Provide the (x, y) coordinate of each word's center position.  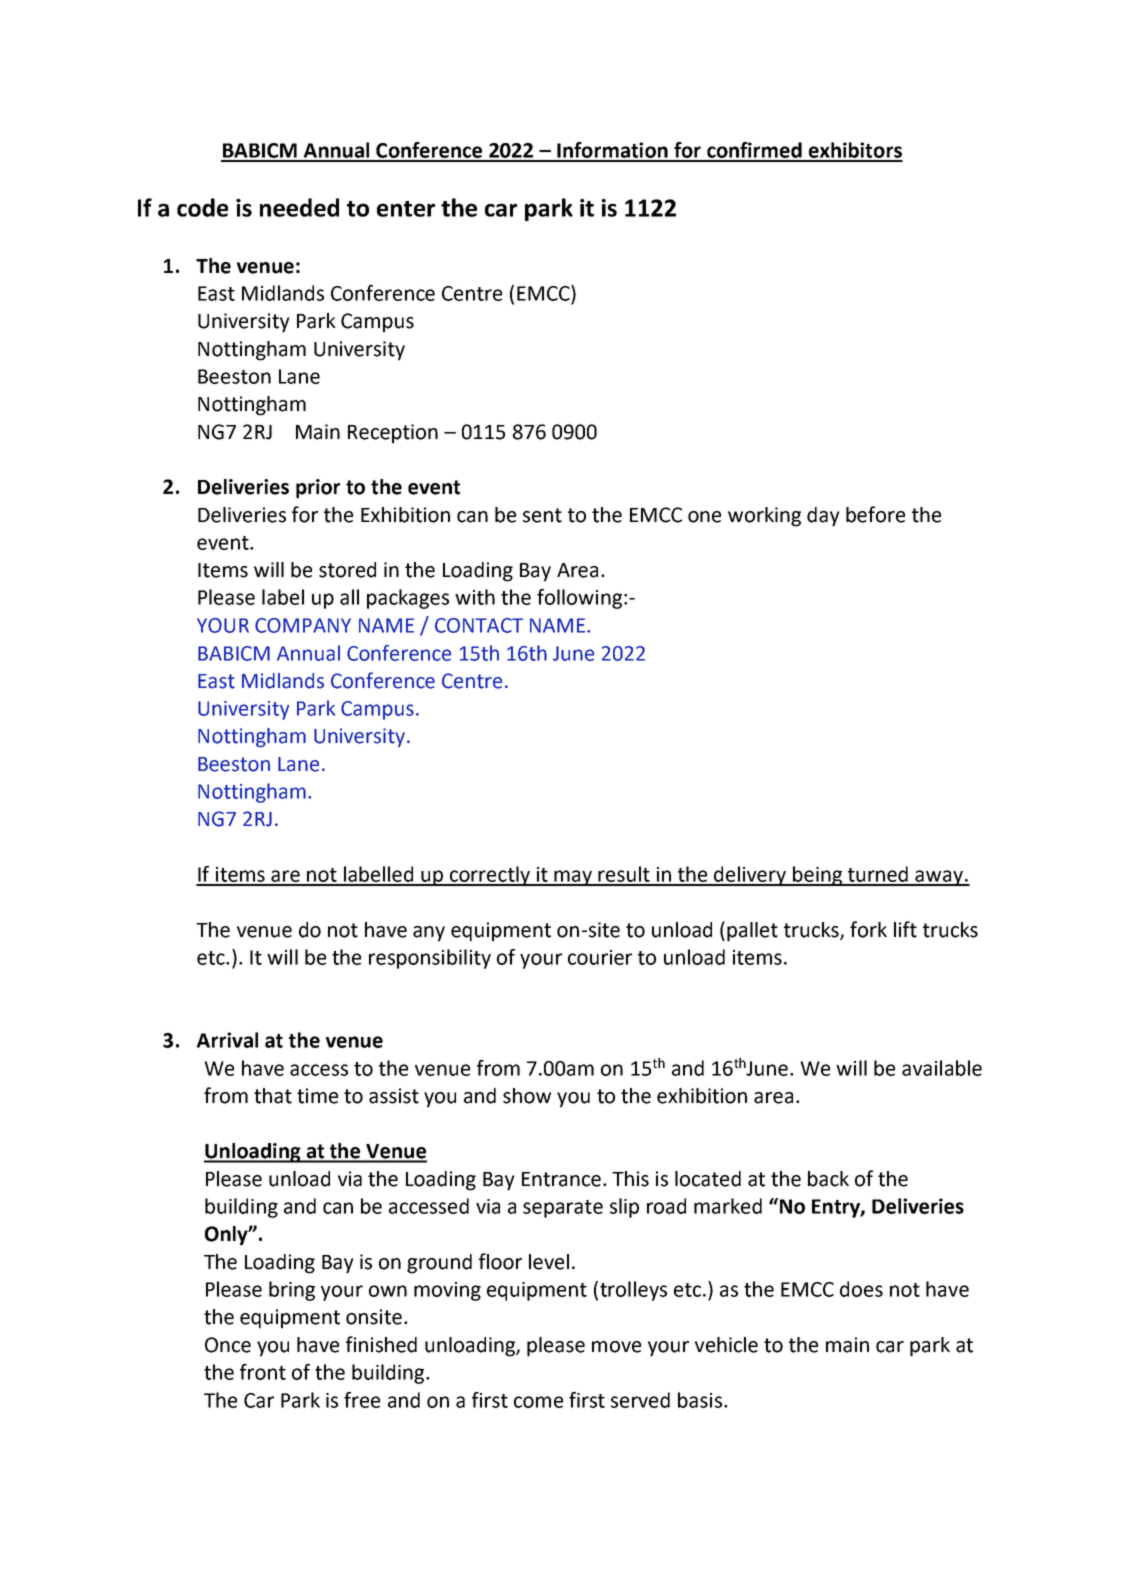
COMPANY (303, 625)
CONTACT (479, 625)
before (875, 514)
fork (868, 929)
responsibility (430, 959)
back (828, 1179)
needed (299, 207)
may (574, 878)
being (818, 876)
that (273, 1096)
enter (406, 209)
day (823, 517)
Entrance (561, 1179)
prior (318, 489)
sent (542, 515)
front (263, 1372)
